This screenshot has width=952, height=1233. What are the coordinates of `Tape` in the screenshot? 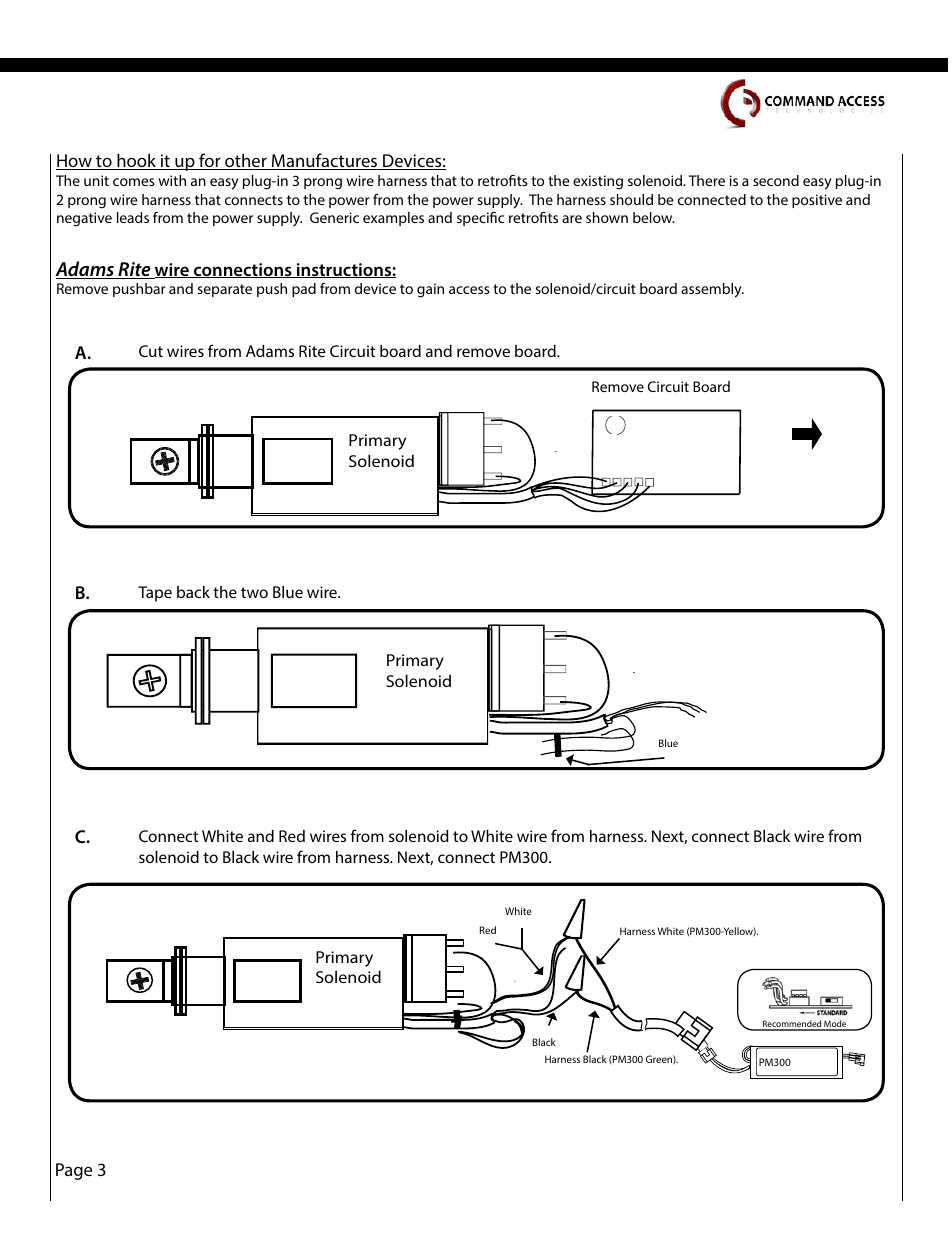 It's located at (155, 594).
